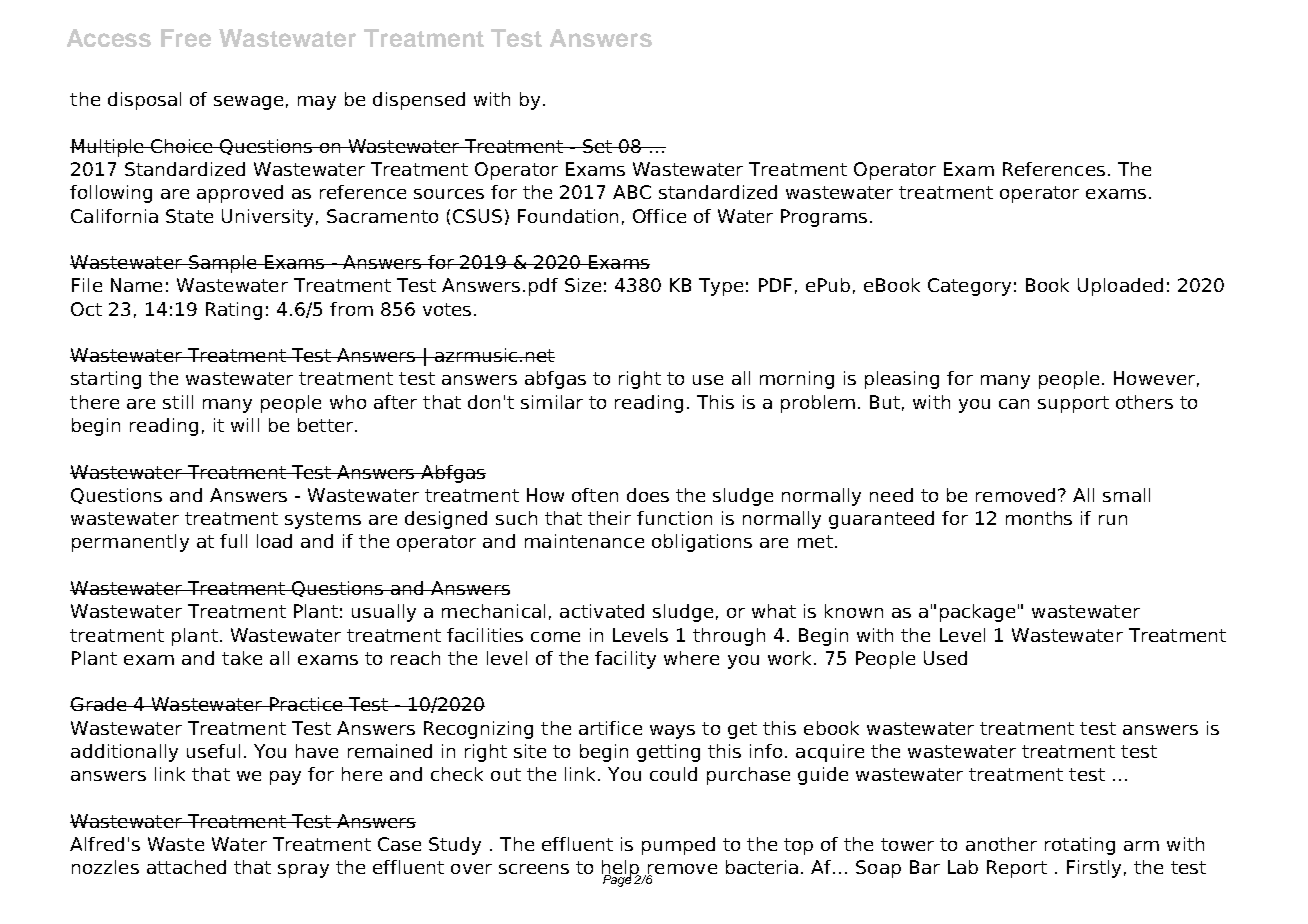 The width and height of the screenshot is (1308, 924). What do you see at coordinates (610, 728) in the screenshot?
I see `artifice` at bounding box center [610, 728].
